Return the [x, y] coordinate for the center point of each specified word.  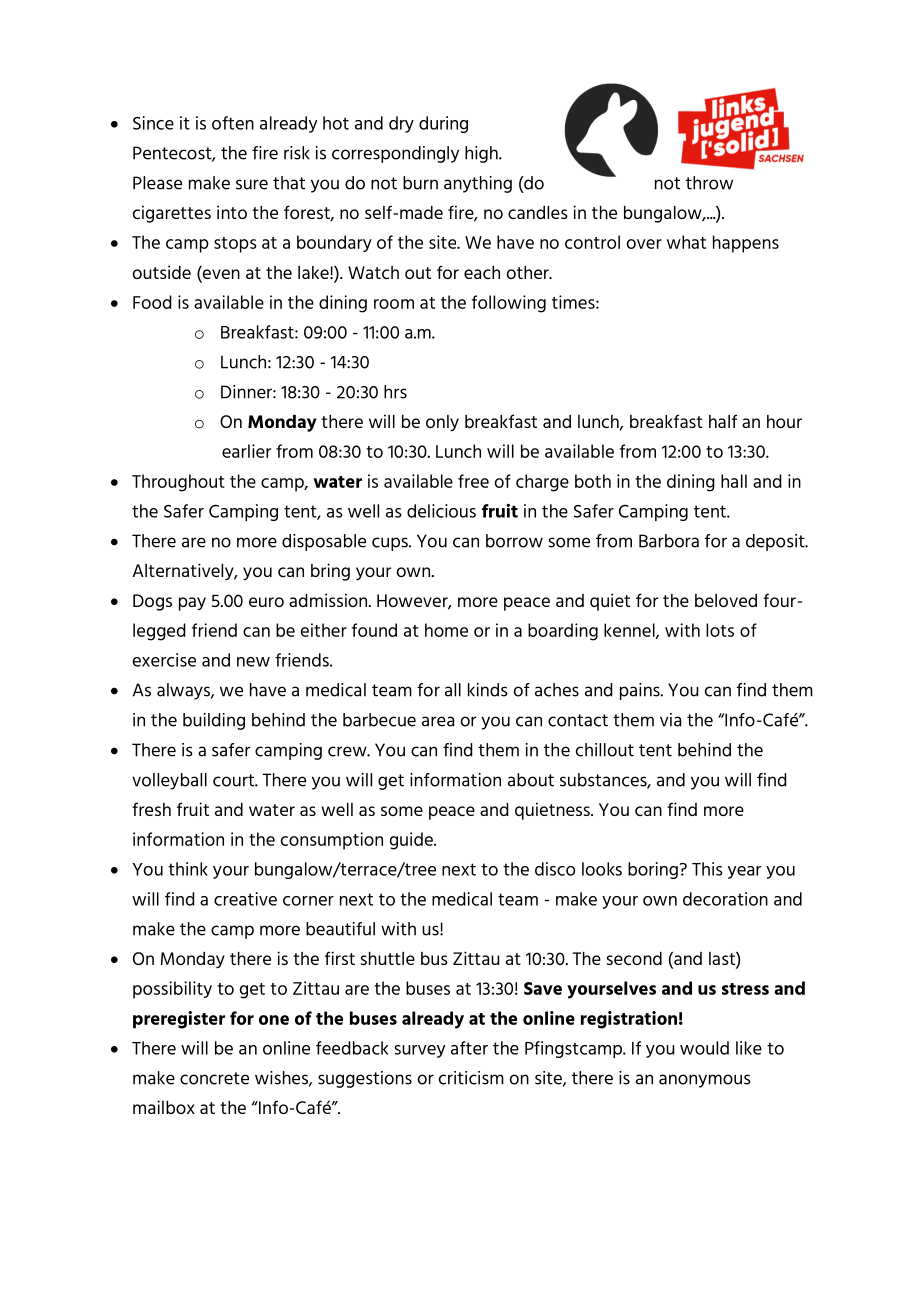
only [442, 423]
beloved [726, 600]
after [469, 1048]
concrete [214, 1078]
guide [412, 841]
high [482, 154]
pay [192, 604]
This [707, 869]
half [723, 421]
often [233, 123]
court [234, 780]
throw [709, 183]
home [446, 630]
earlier [246, 451]
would [704, 1048]
